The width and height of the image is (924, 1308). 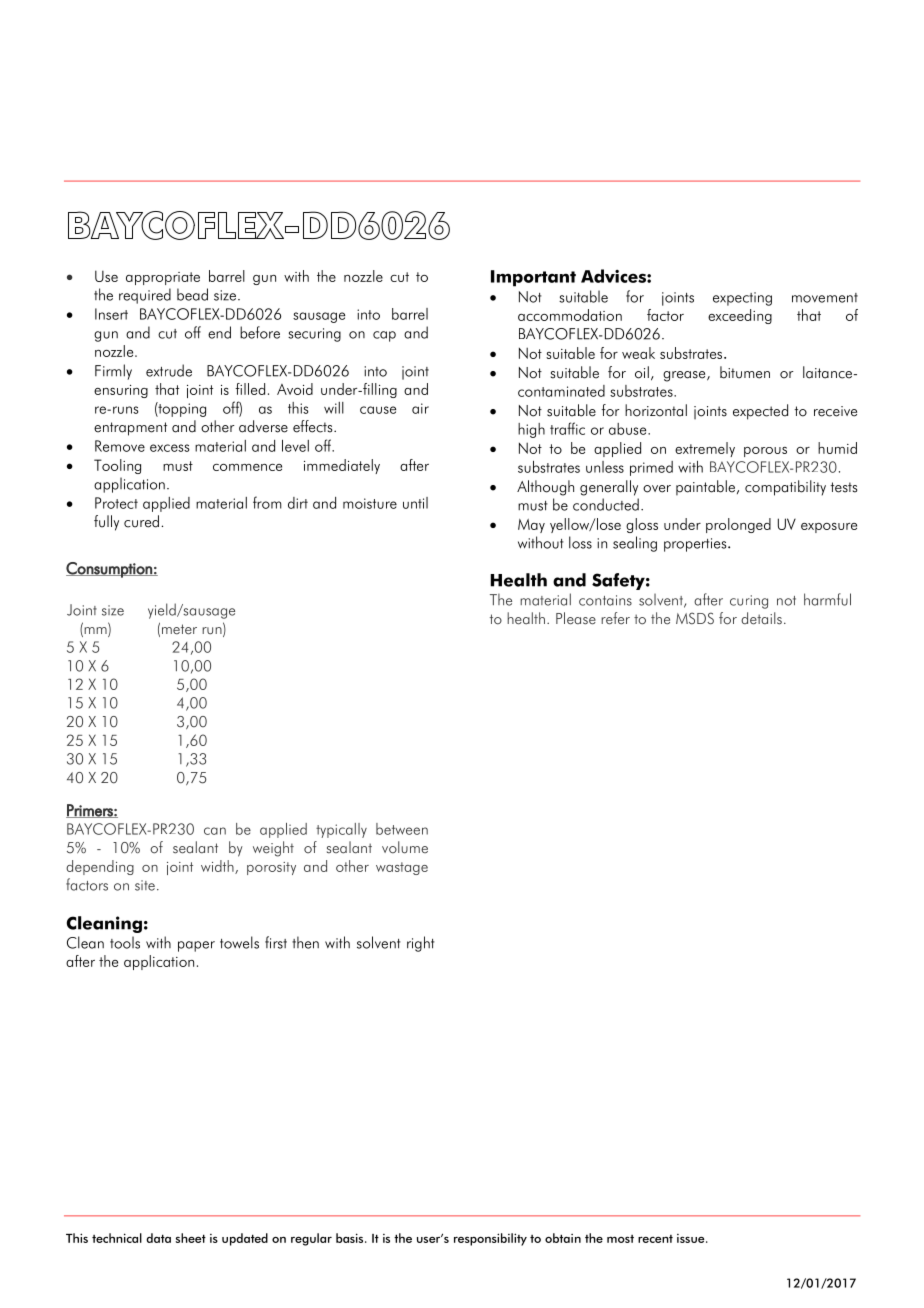 What do you see at coordinates (191, 1238) in the image?
I see `sheet` at bounding box center [191, 1238].
